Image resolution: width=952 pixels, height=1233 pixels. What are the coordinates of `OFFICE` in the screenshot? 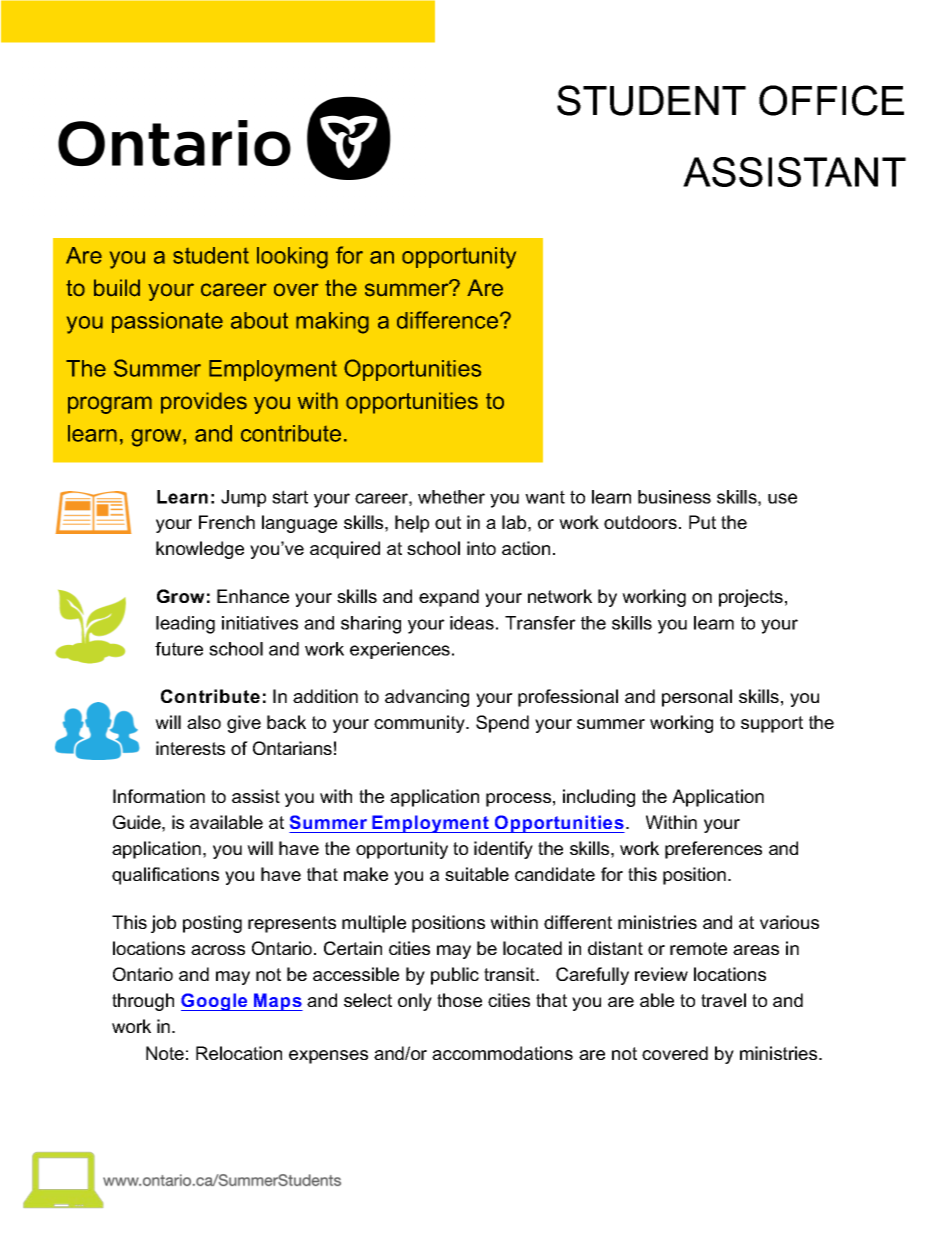 It's located at (831, 100).
